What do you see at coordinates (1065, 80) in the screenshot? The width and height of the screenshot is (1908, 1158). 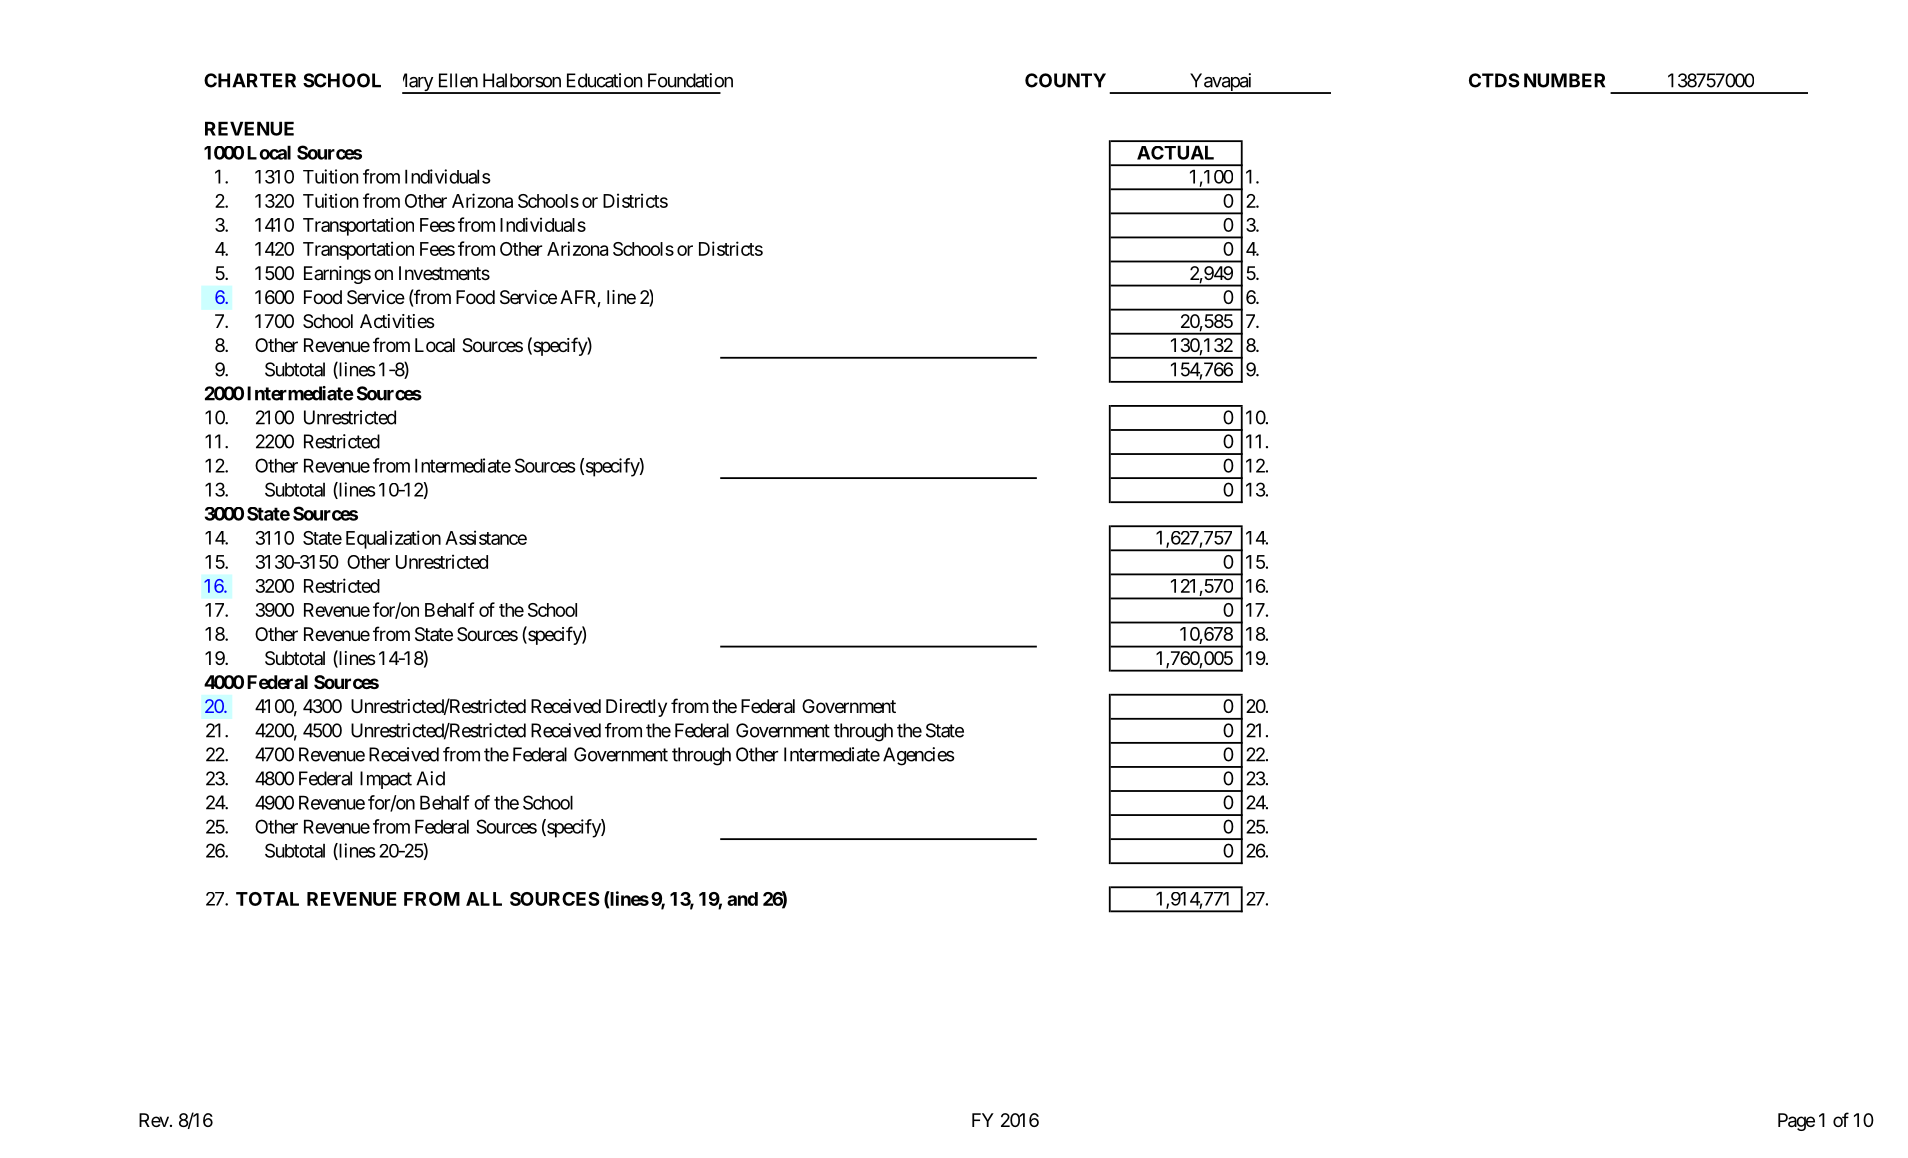 I see `COUNTY` at bounding box center [1065, 80].
